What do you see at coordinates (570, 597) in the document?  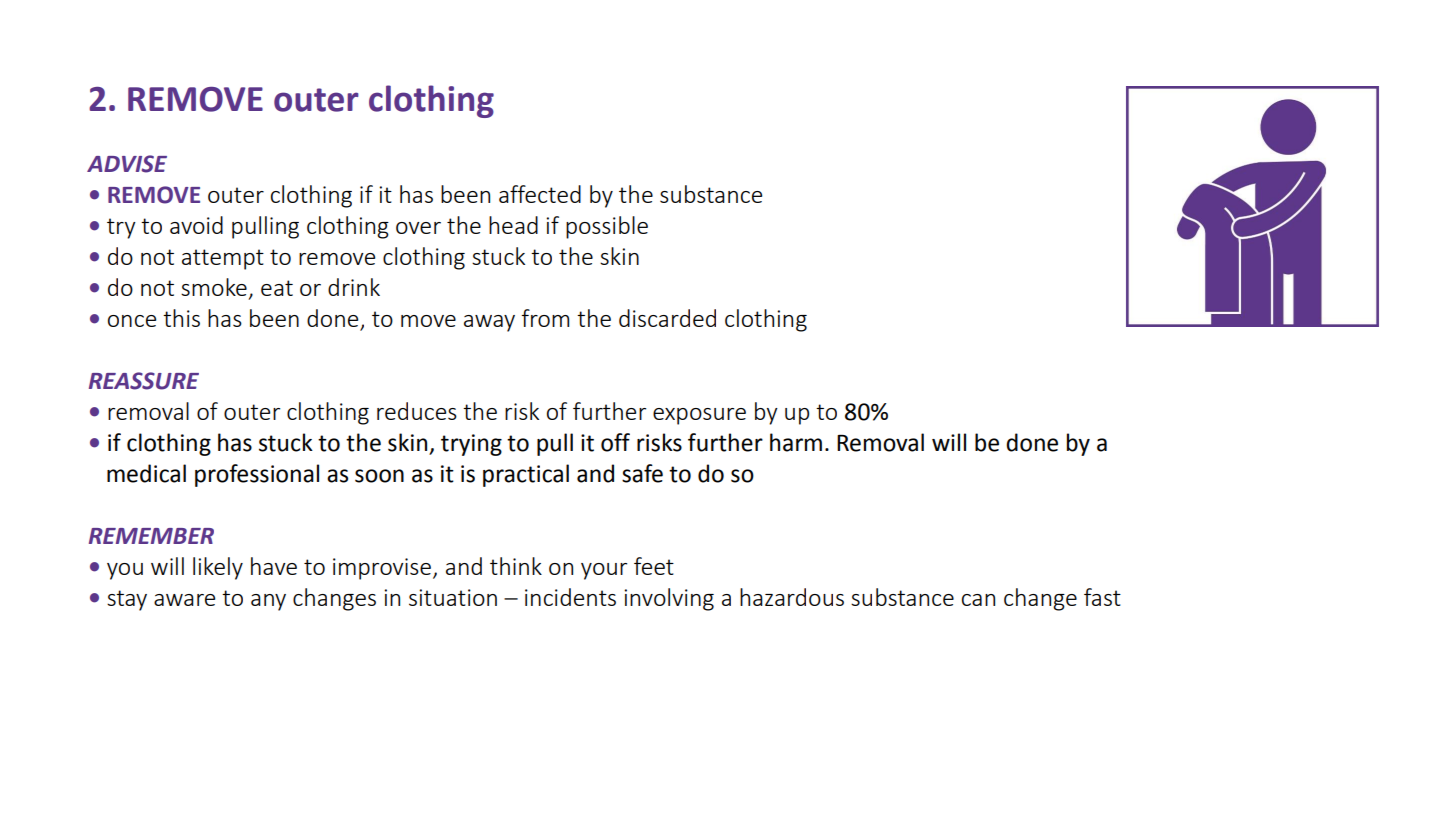 I see `incidents` at bounding box center [570, 597].
